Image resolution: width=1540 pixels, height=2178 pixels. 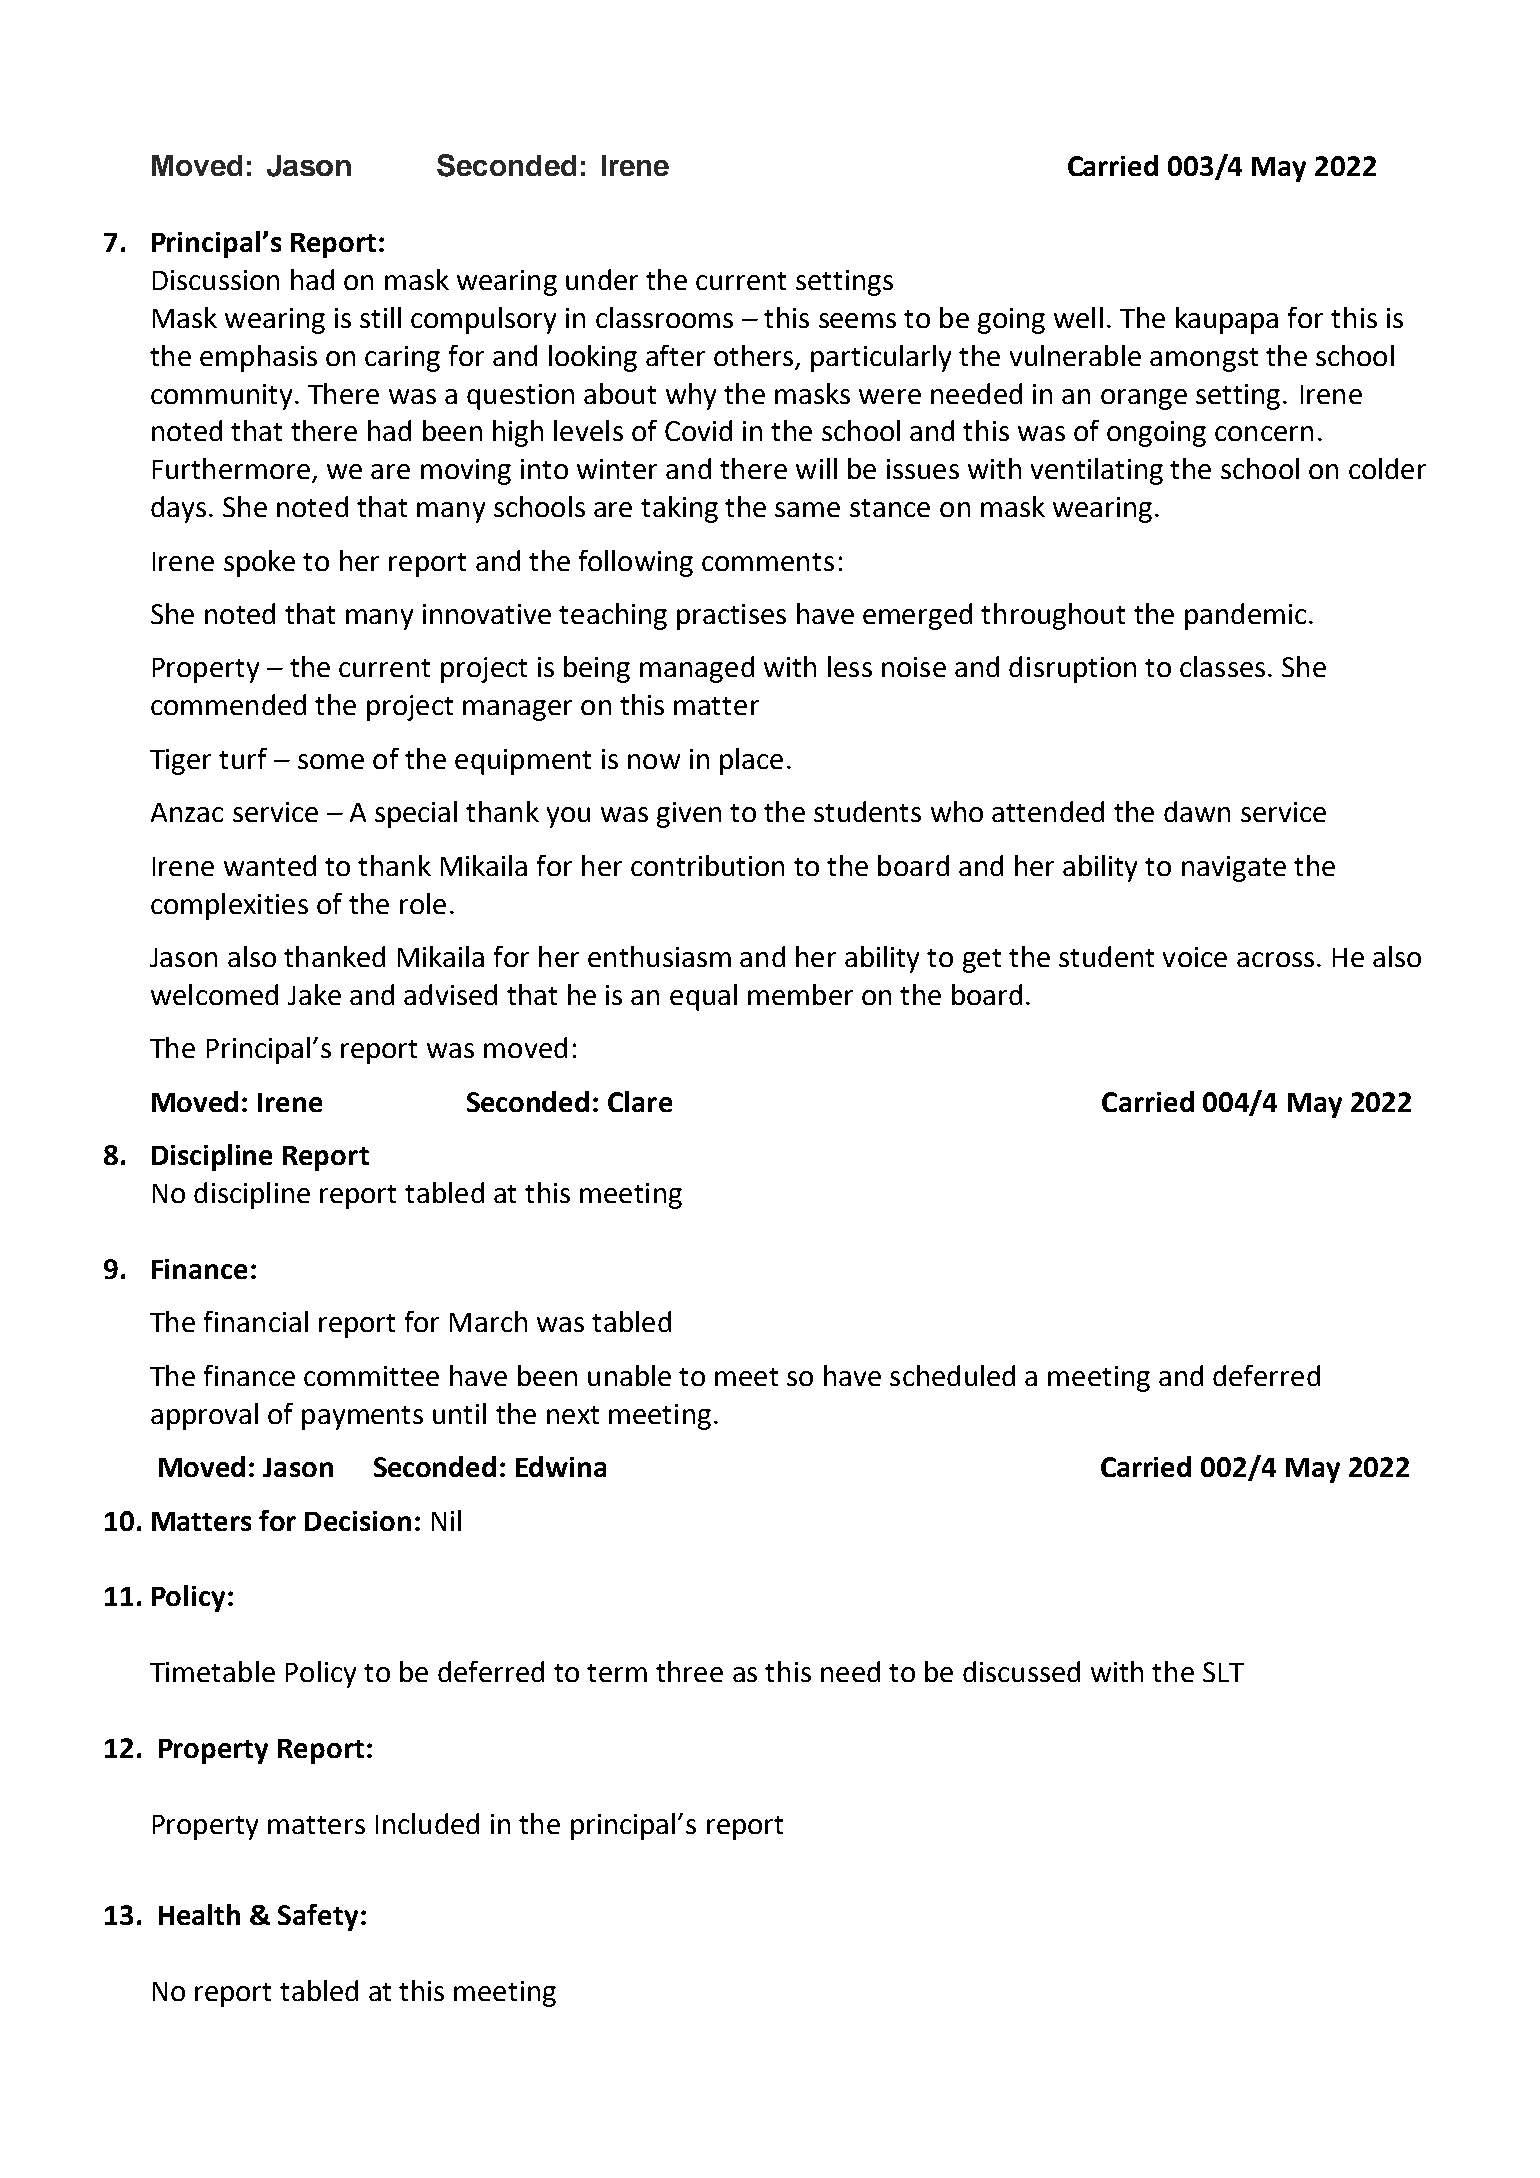 I want to click on Decision, so click(x=358, y=1521).
